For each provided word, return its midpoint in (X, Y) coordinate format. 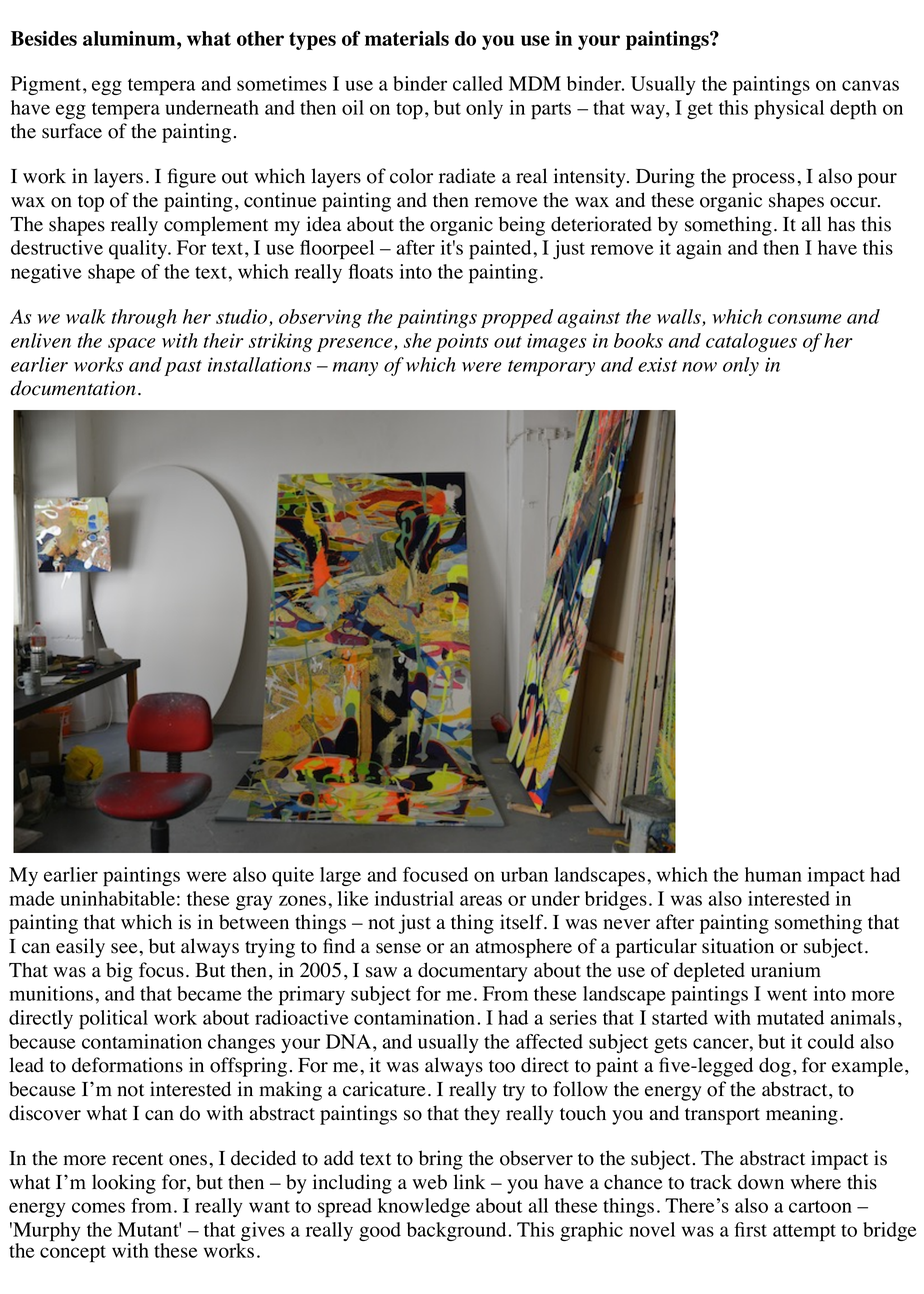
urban (524, 874)
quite (293, 877)
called (478, 83)
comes (98, 1207)
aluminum (130, 38)
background (458, 1231)
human (773, 874)
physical (789, 110)
